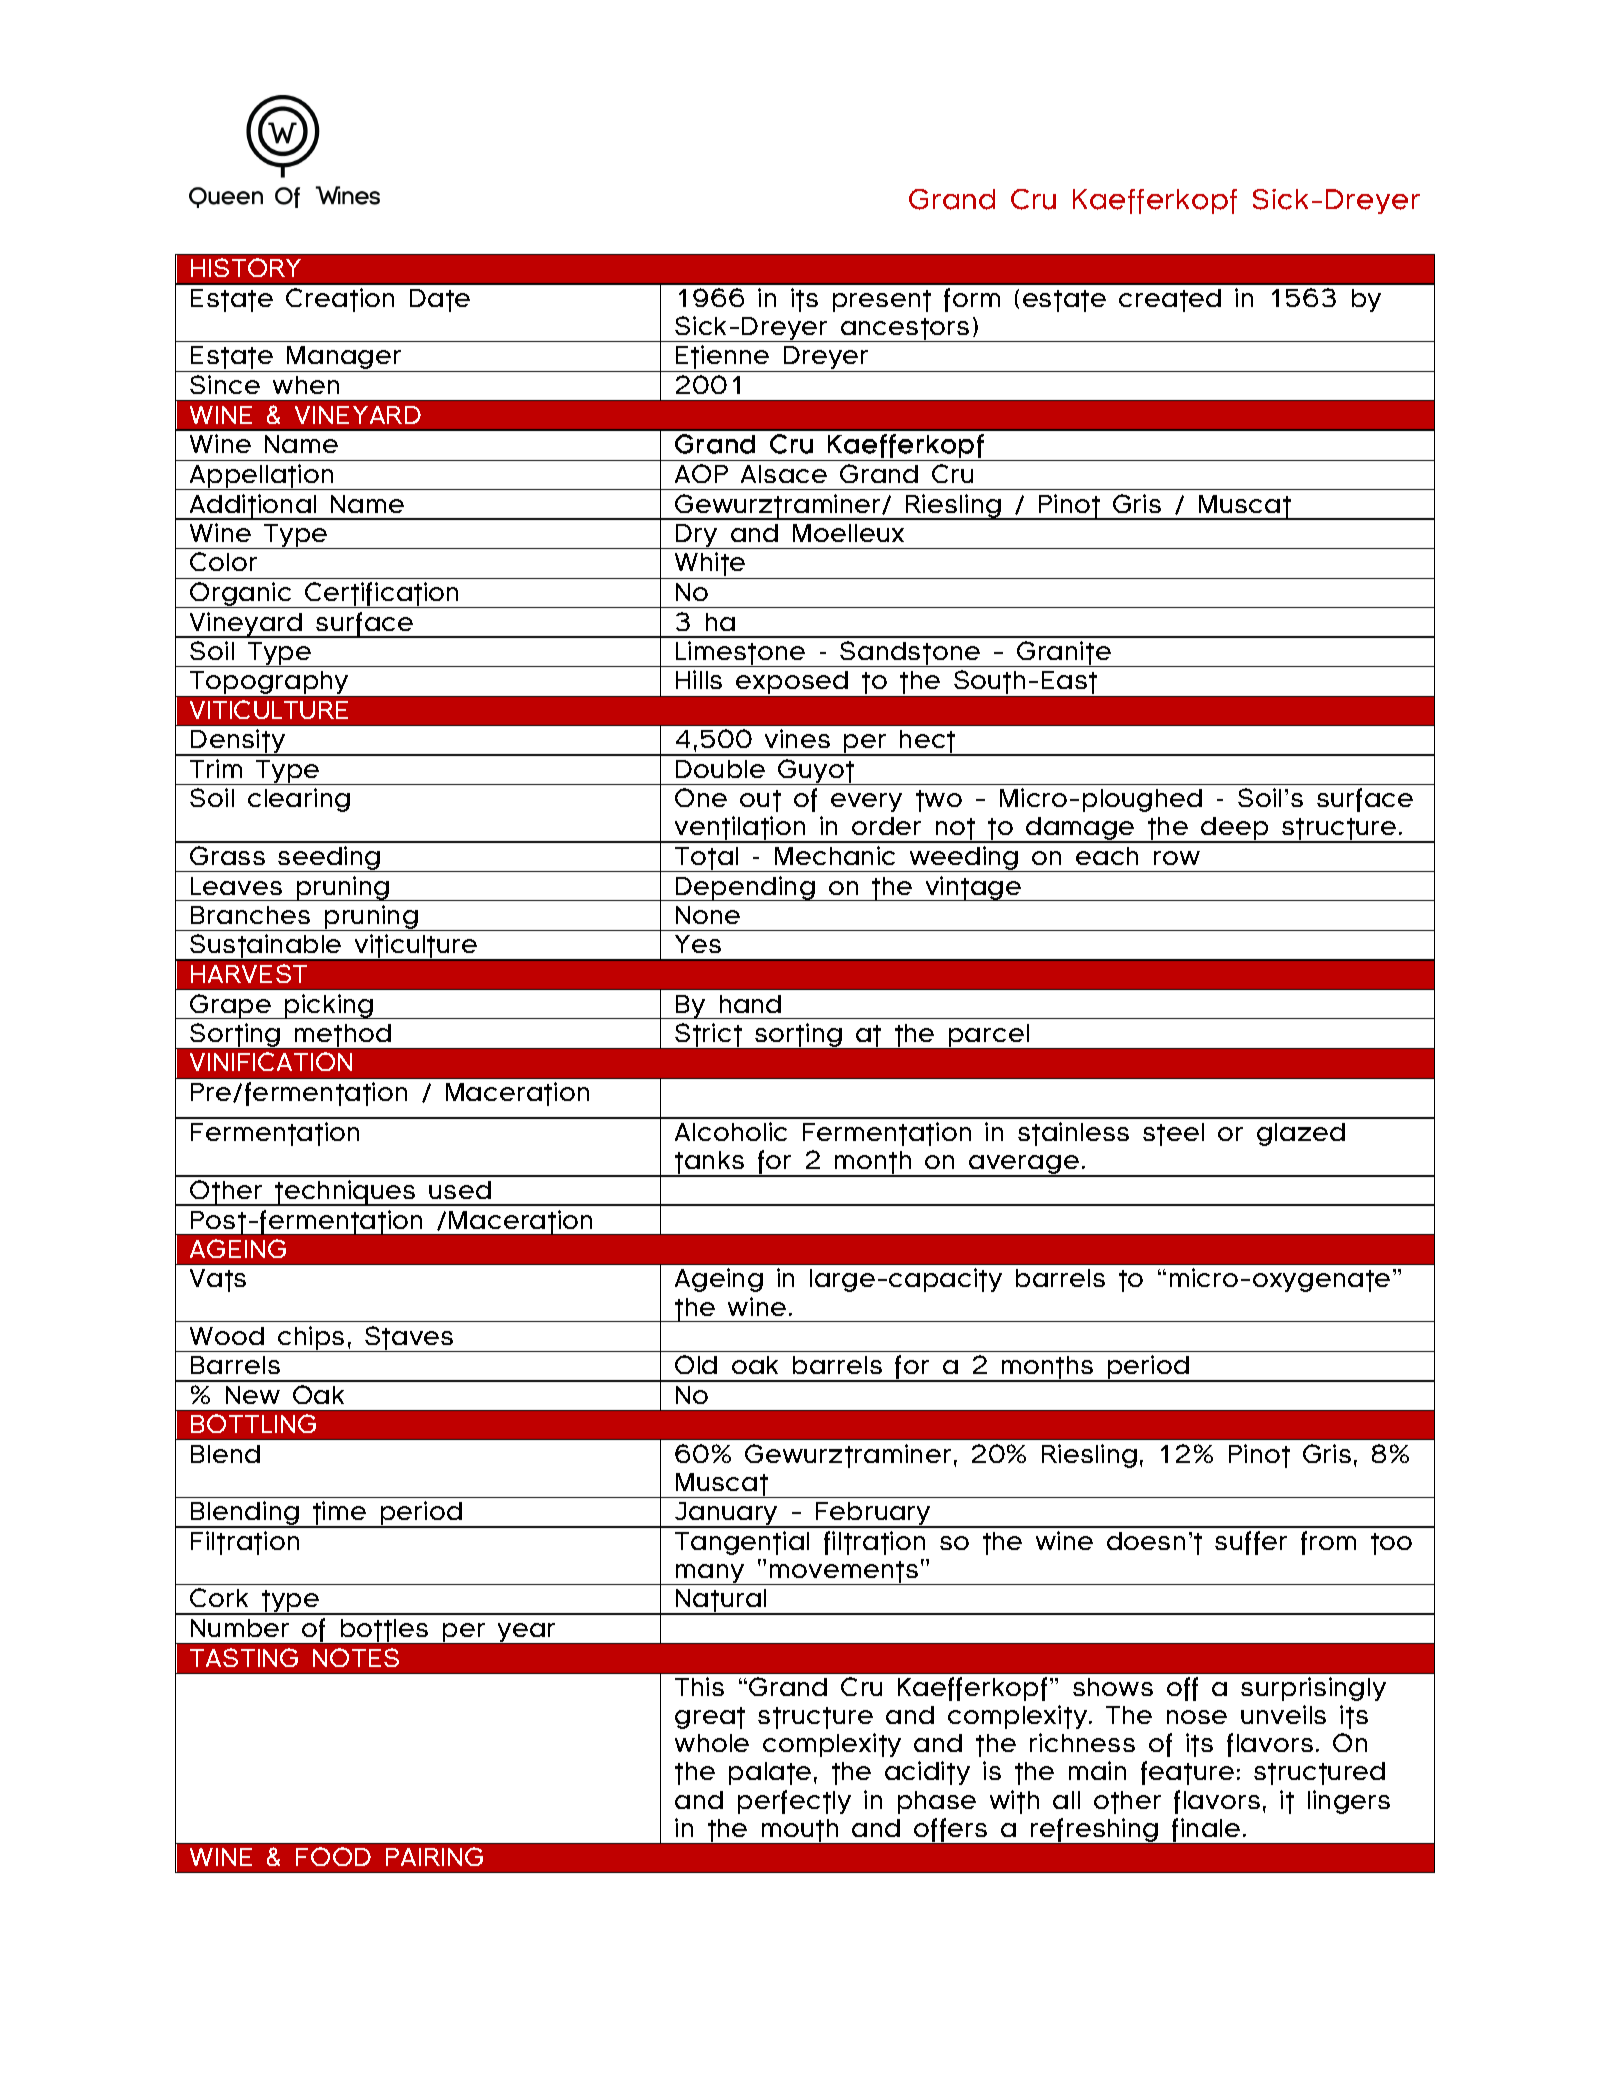  Describe the element at coordinates (882, 301) in the screenshot. I see `present` at that location.
